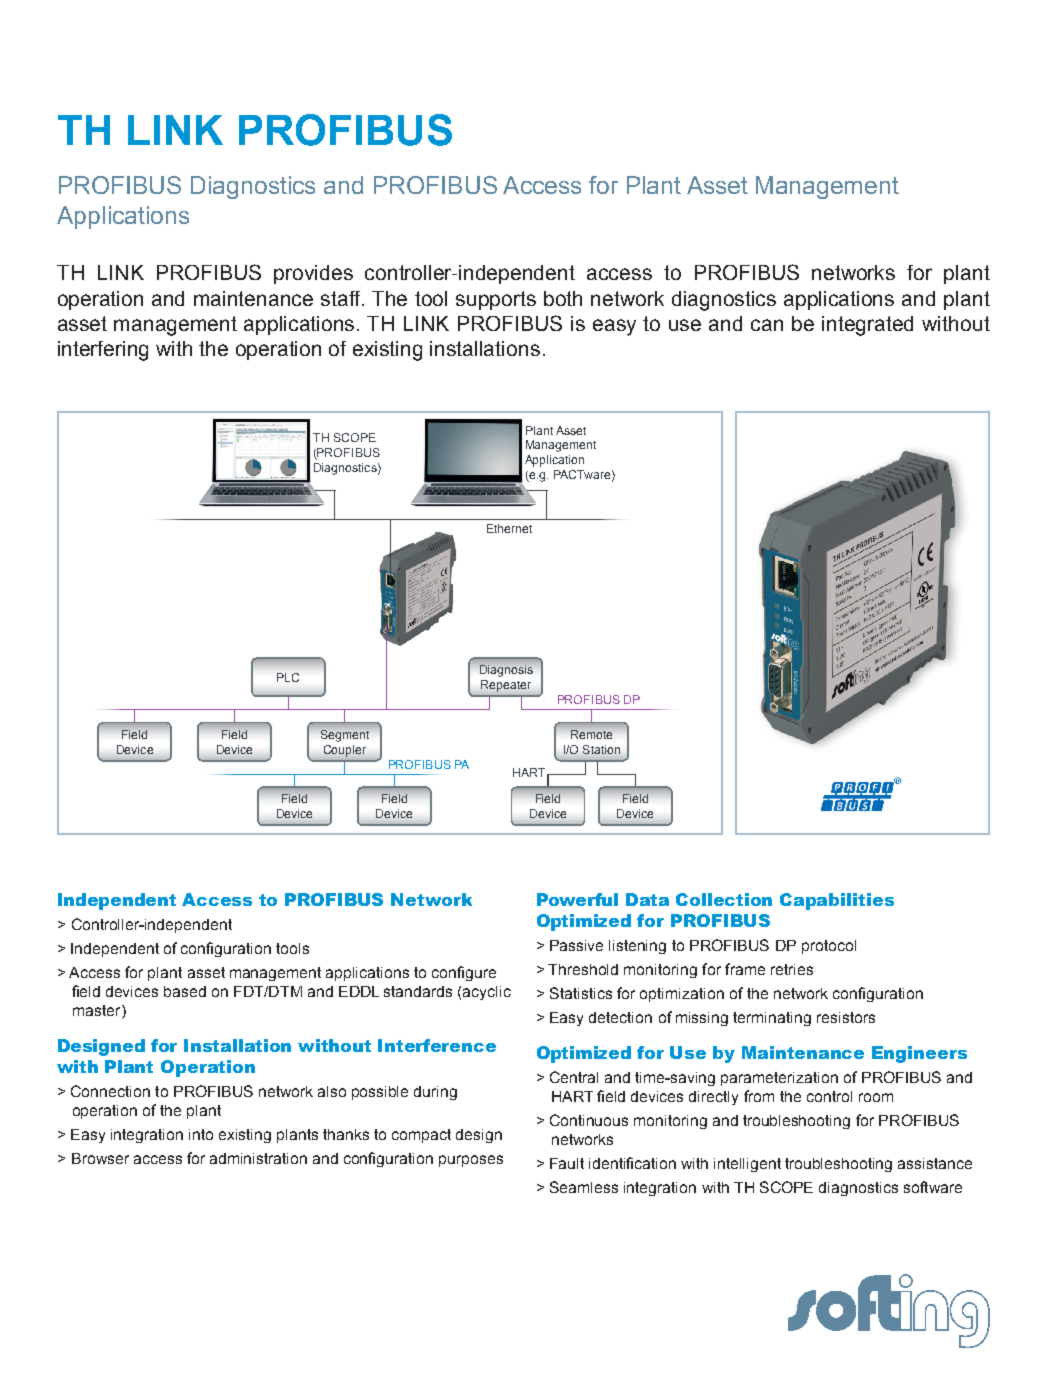 This page has height=1393, width=1047. What do you see at coordinates (591, 734) in the page?
I see `Remote` at bounding box center [591, 734].
